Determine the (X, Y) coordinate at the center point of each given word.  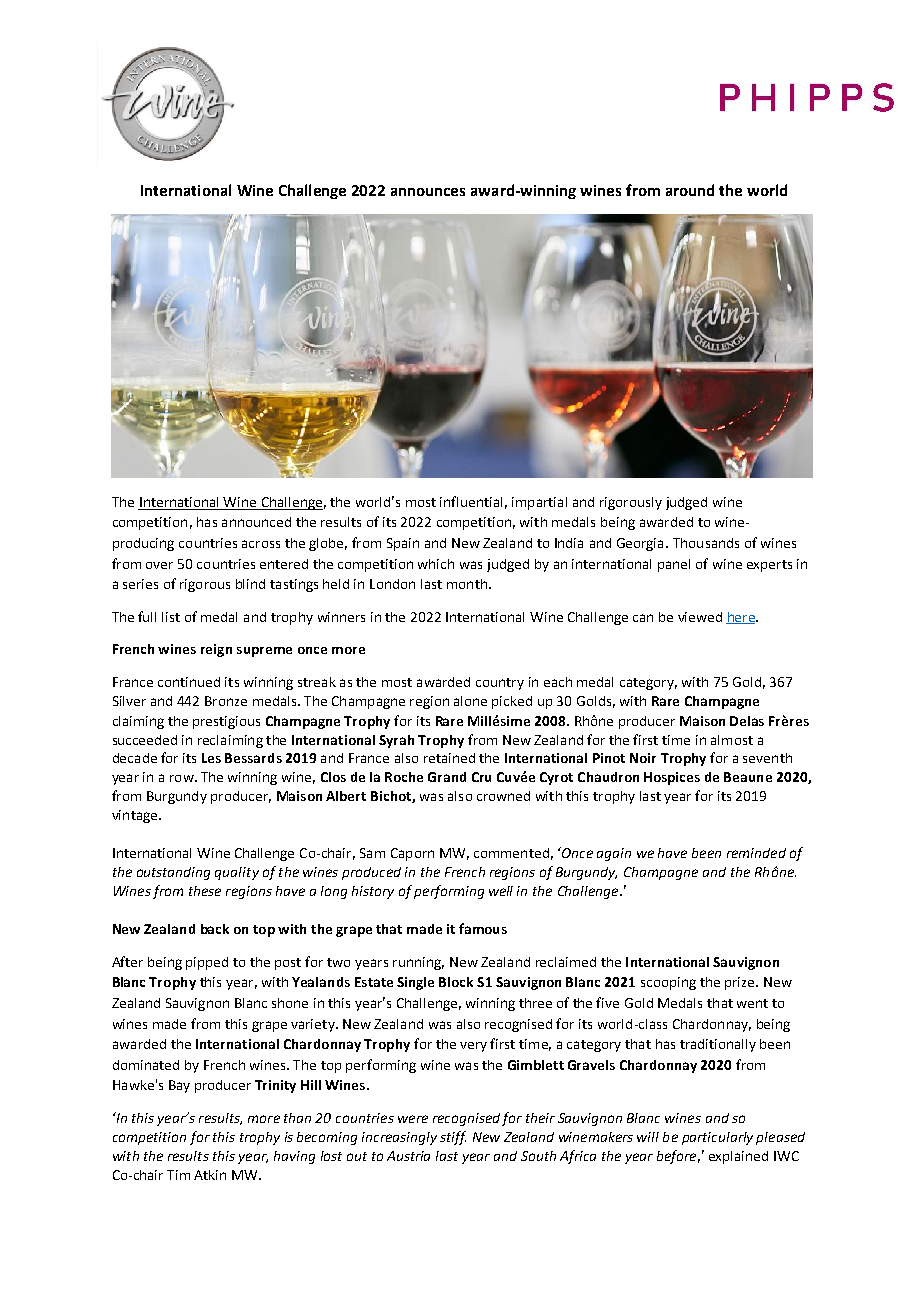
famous (483, 928)
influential (471, 501)
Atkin (210, 1175)
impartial (539, 503)
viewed (700, 617)
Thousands (706, 543)
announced (256, 522)
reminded (756, 853)
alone (470, 701)
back (215, 929)
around (690, 190)
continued (189, 682)
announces (428, 192)
